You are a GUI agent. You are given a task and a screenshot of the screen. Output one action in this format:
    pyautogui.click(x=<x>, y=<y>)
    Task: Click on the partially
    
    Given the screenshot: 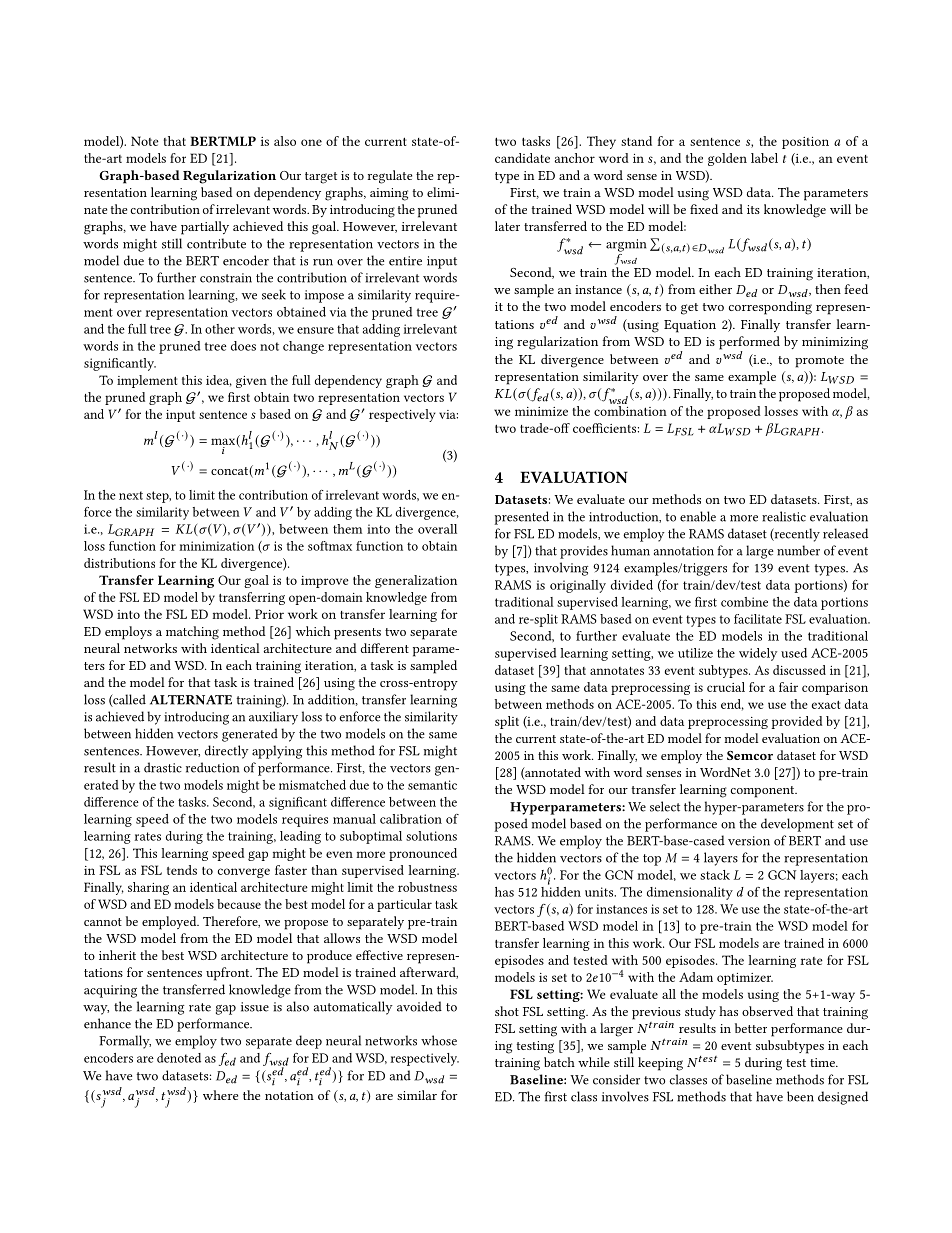 What is the action you would take?
    pyautogui.click(x=205, y=228)
